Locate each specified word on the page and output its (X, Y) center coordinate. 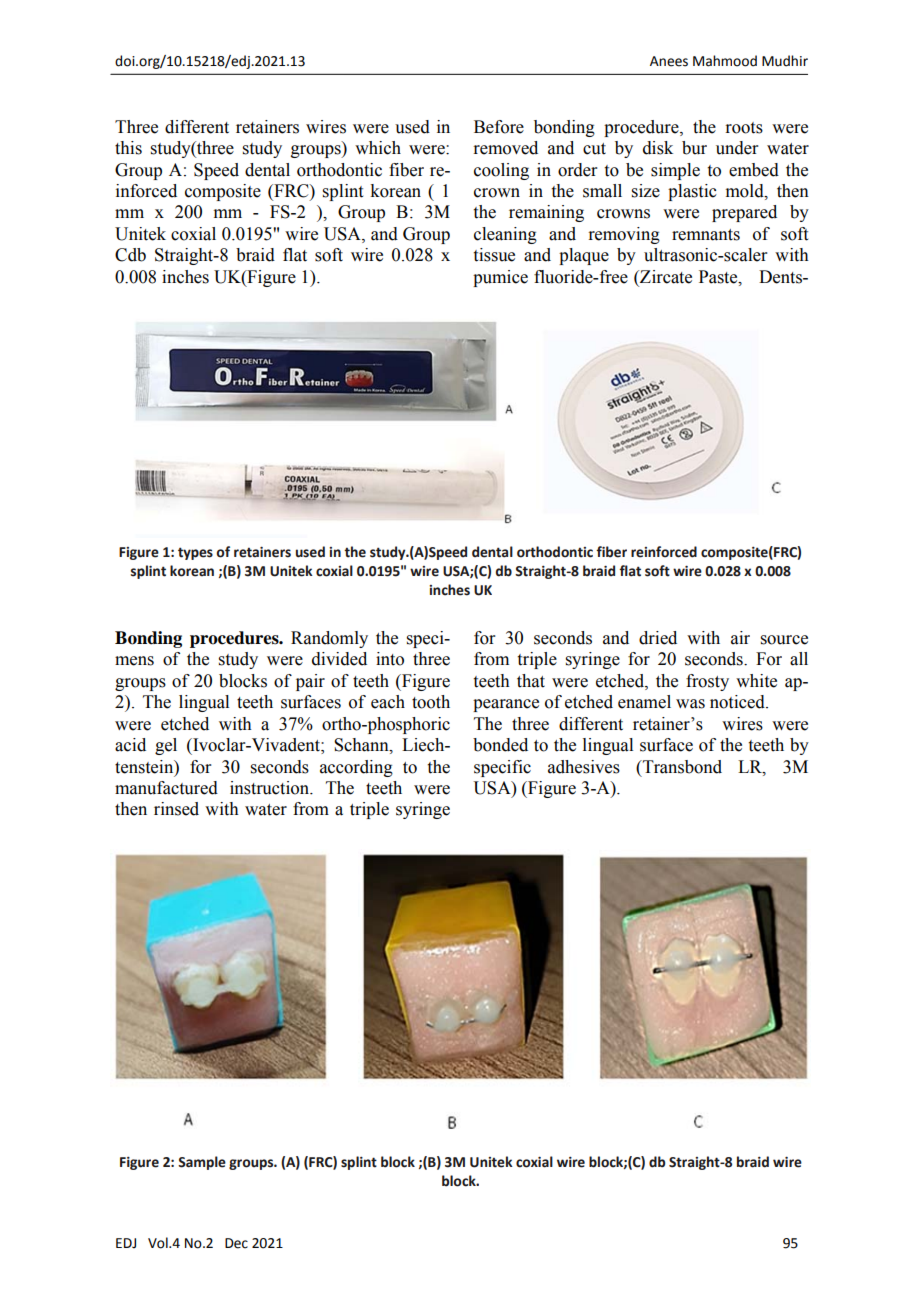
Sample (202, 1163)
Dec (236, 1243)
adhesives (584, 767)
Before (499, 127)
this (128, 148)
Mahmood (725, 61)
